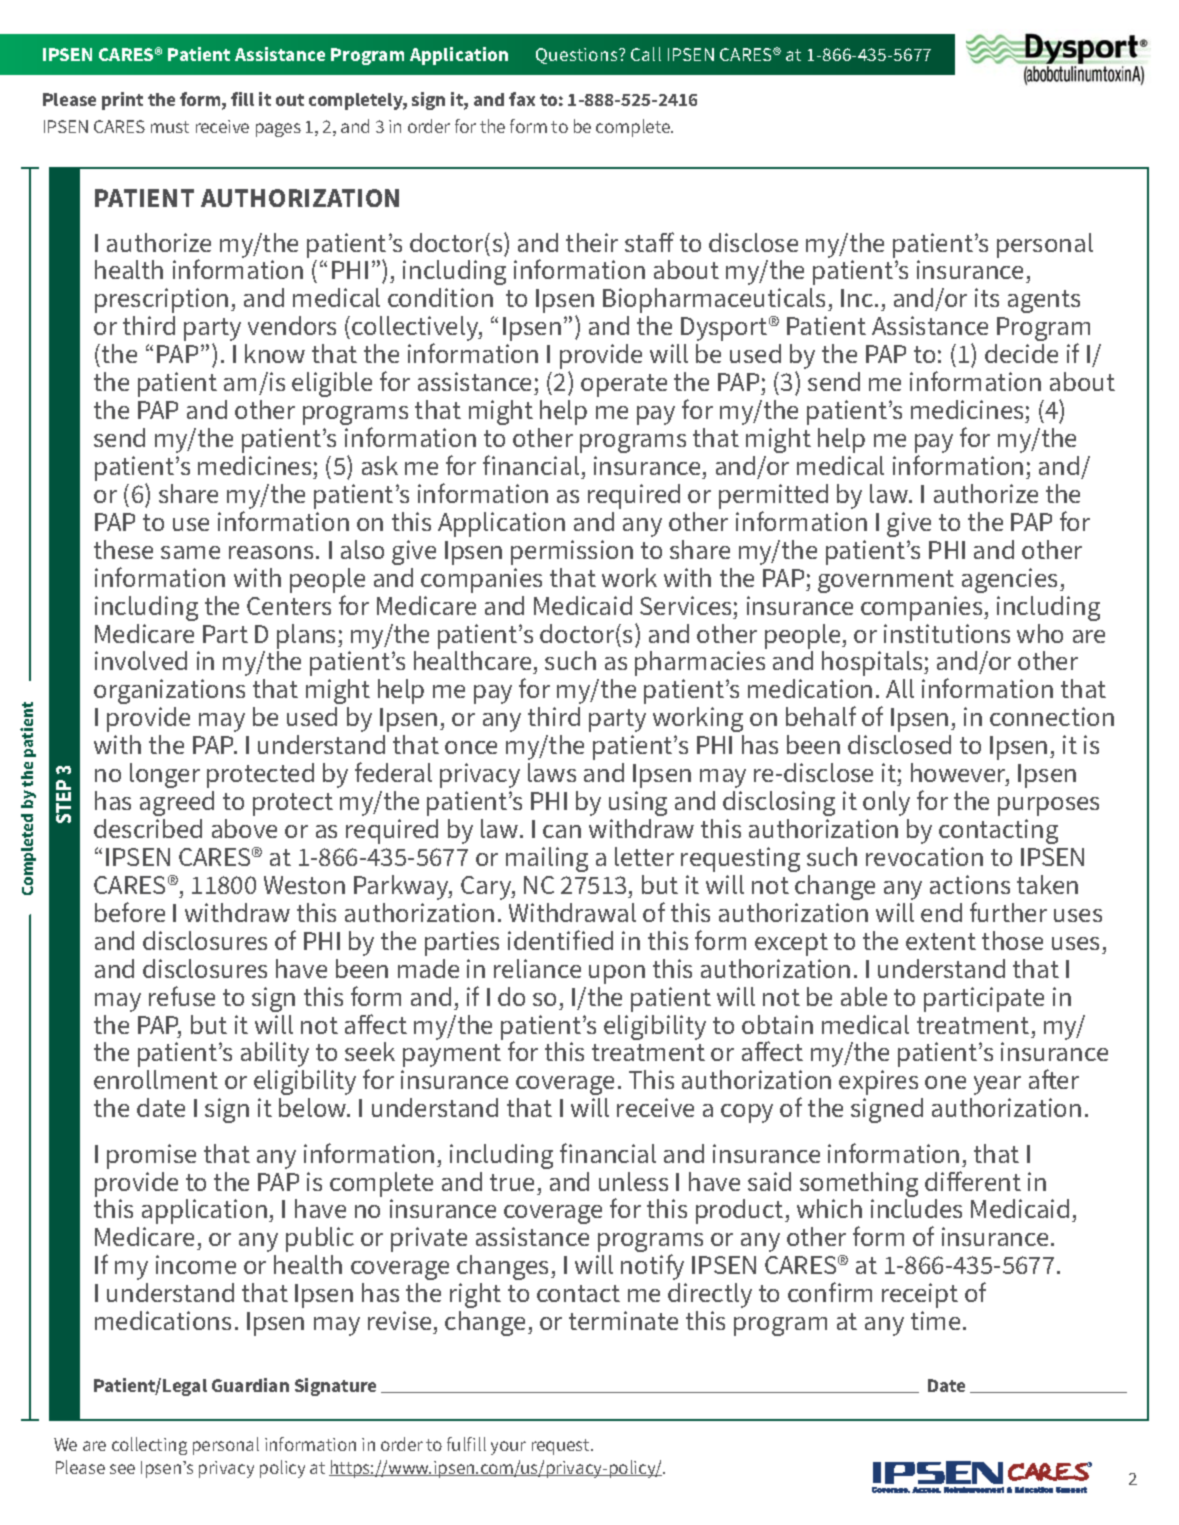 This screenshot has height=1525, width=1179. What do you see at coordinates (165, 775) in the screenshot?
I see `longer` at bounding box center [165, 775].
